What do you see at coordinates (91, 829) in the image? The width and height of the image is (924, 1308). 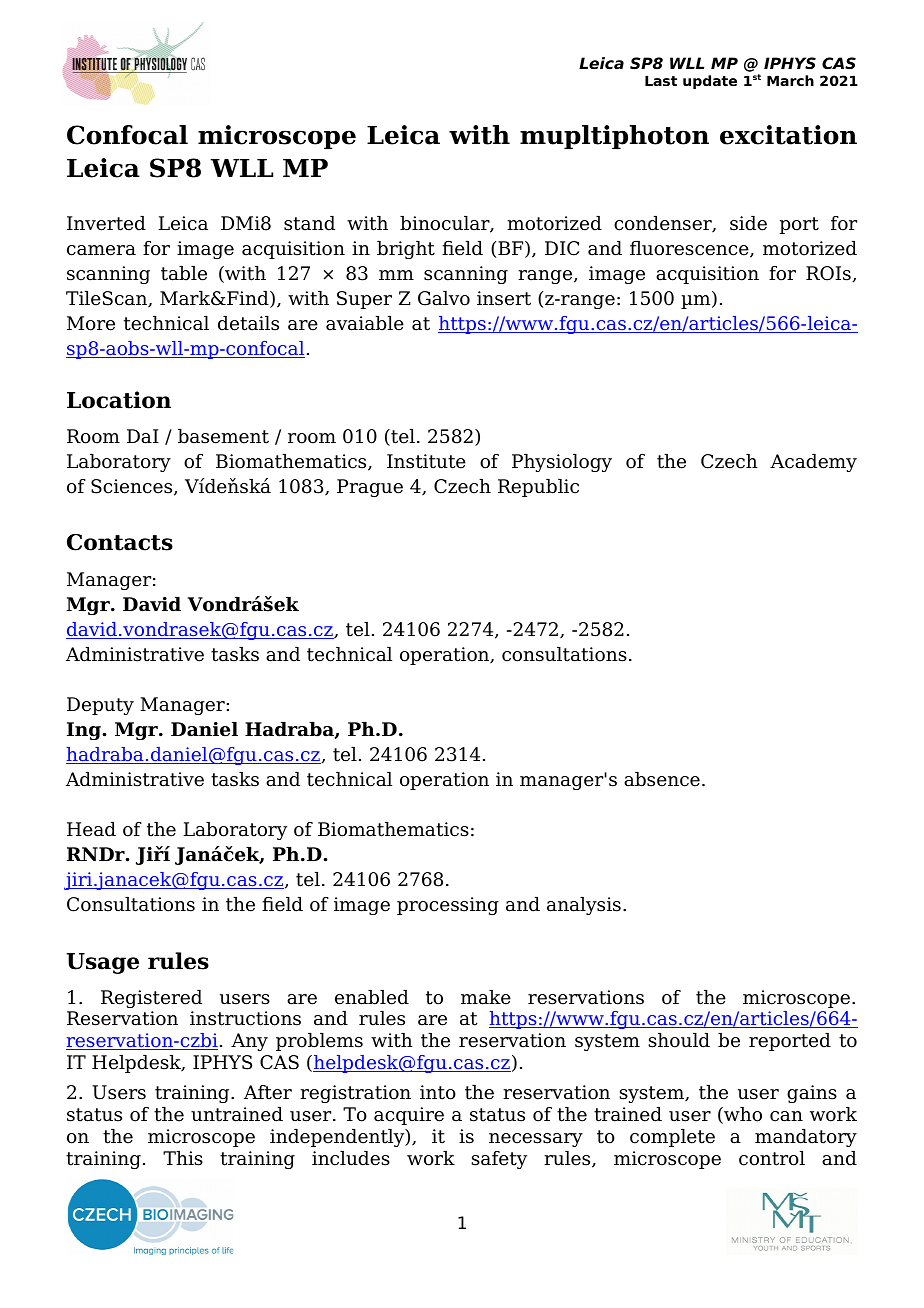 I see `Head` at bounding box center [91, 829].
